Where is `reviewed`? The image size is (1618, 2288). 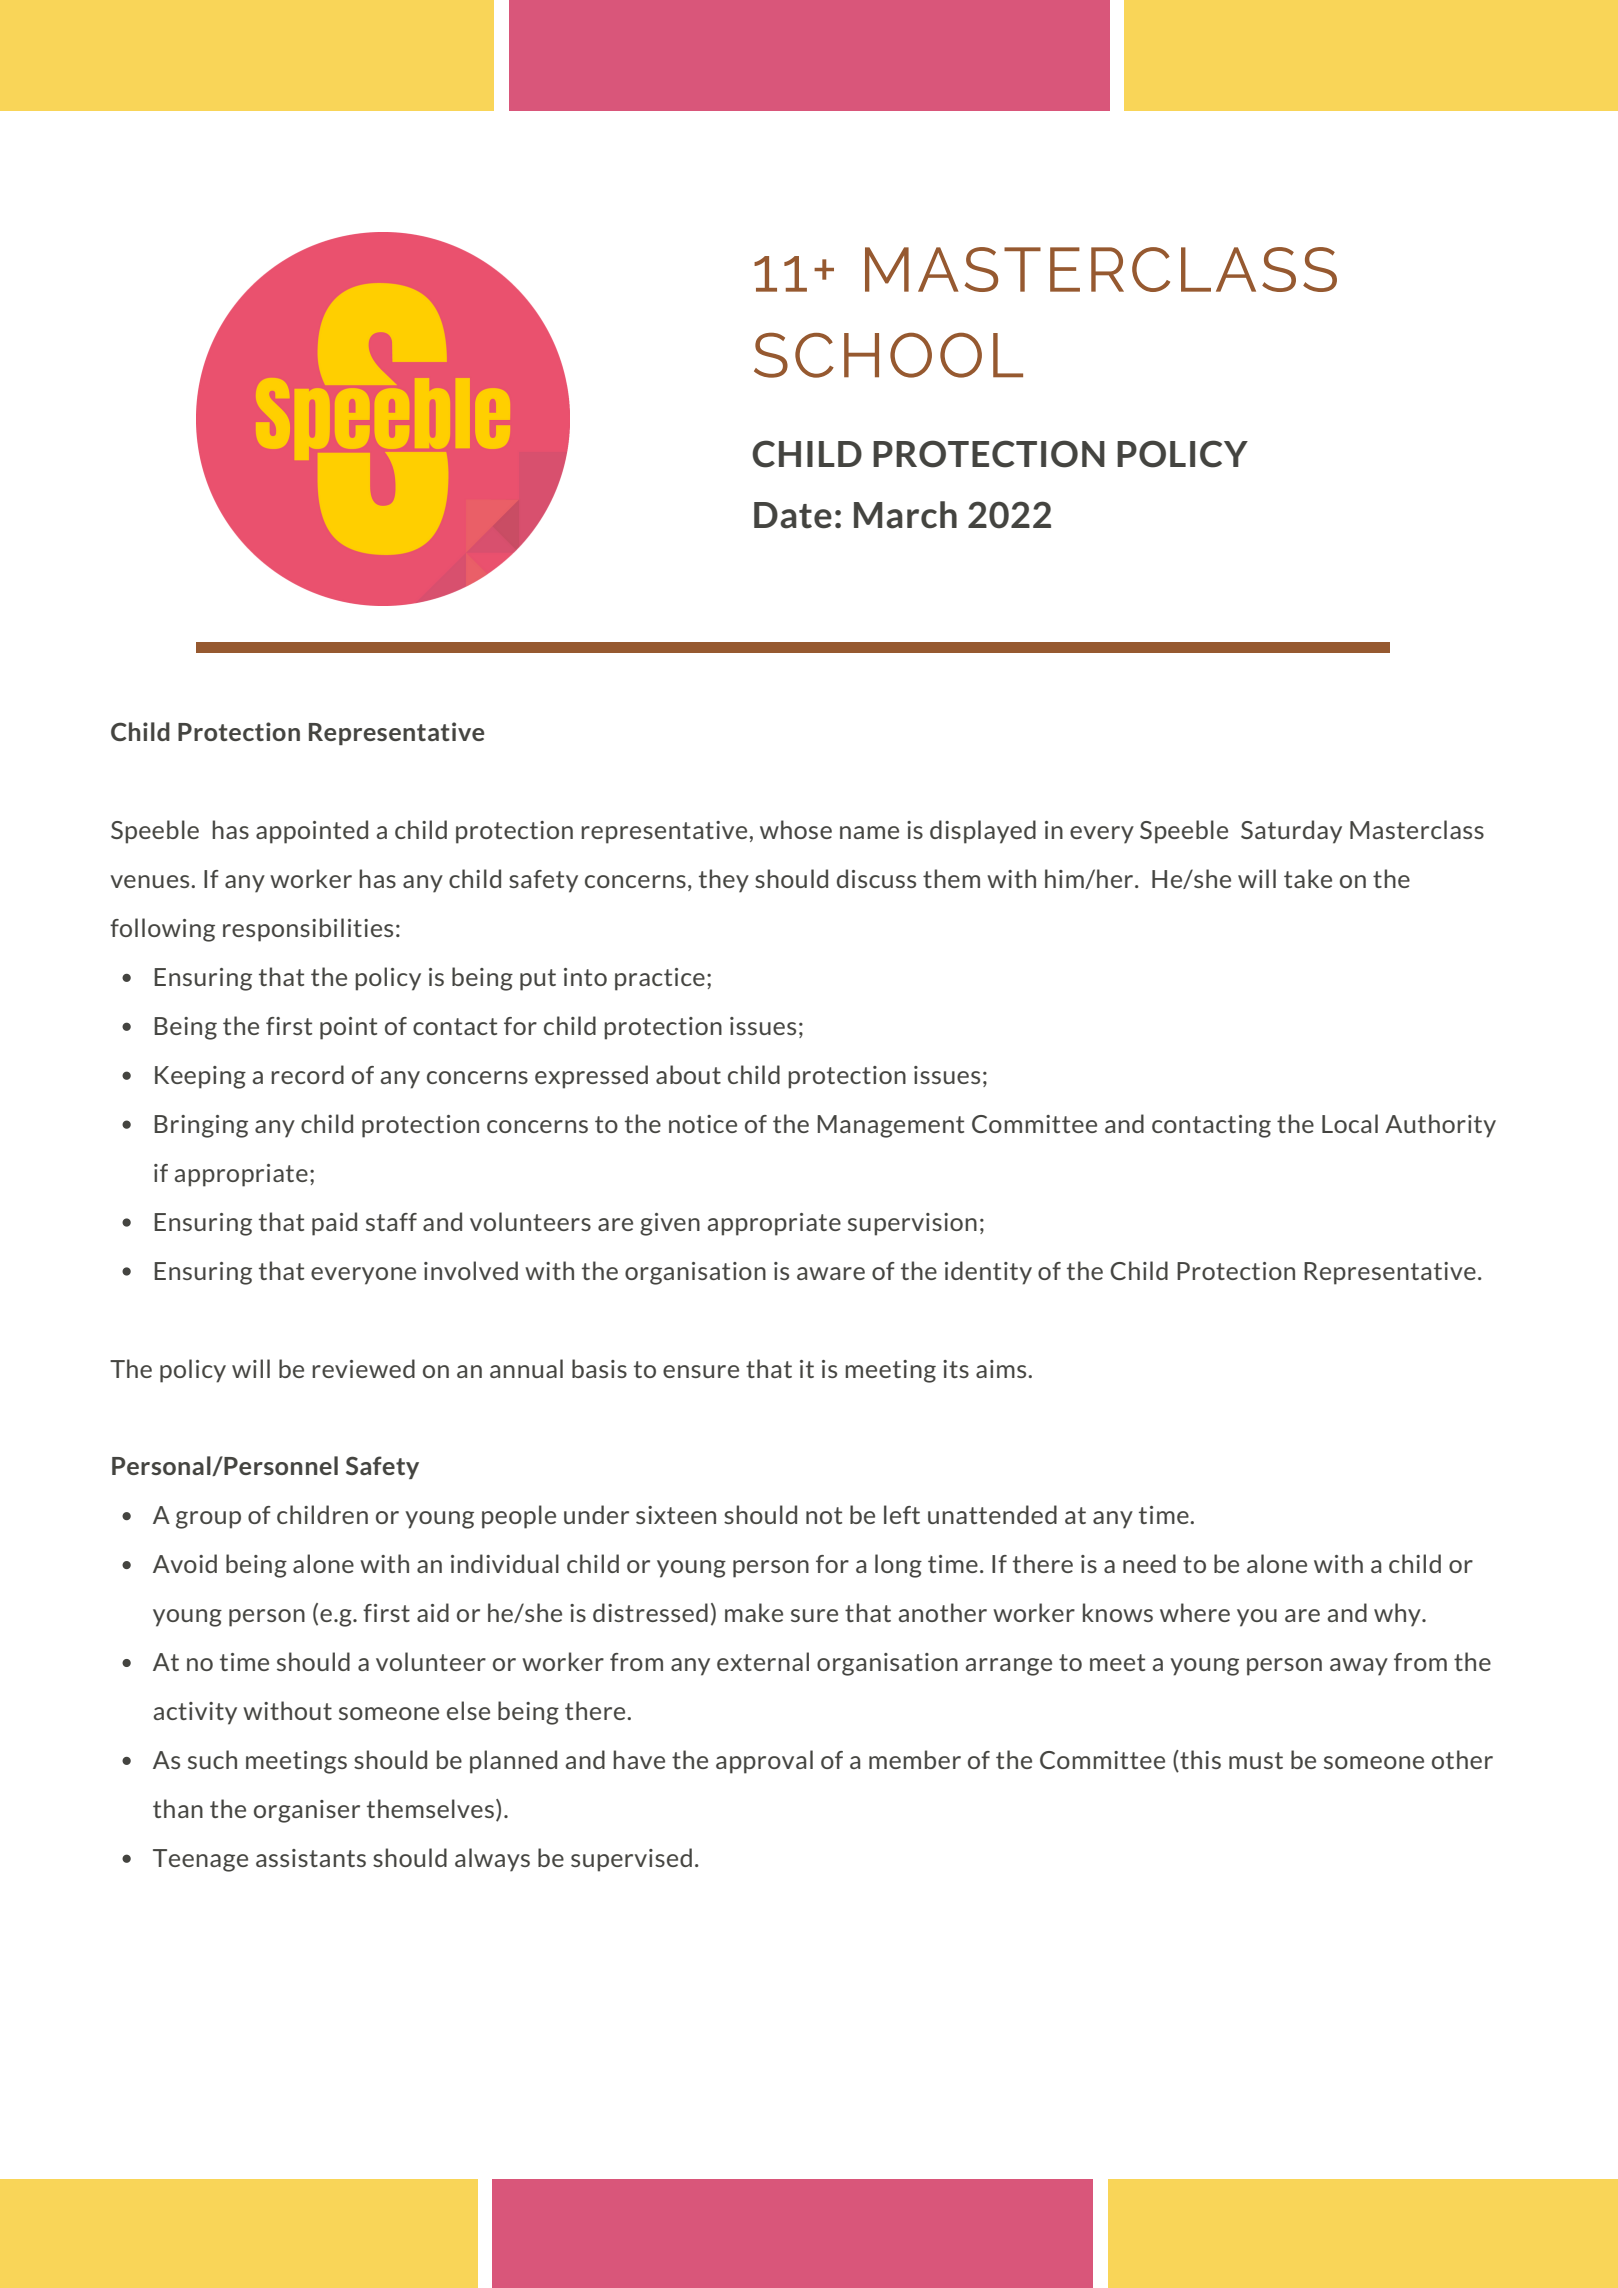 reviewed is located at coordinates (363, 1368).
